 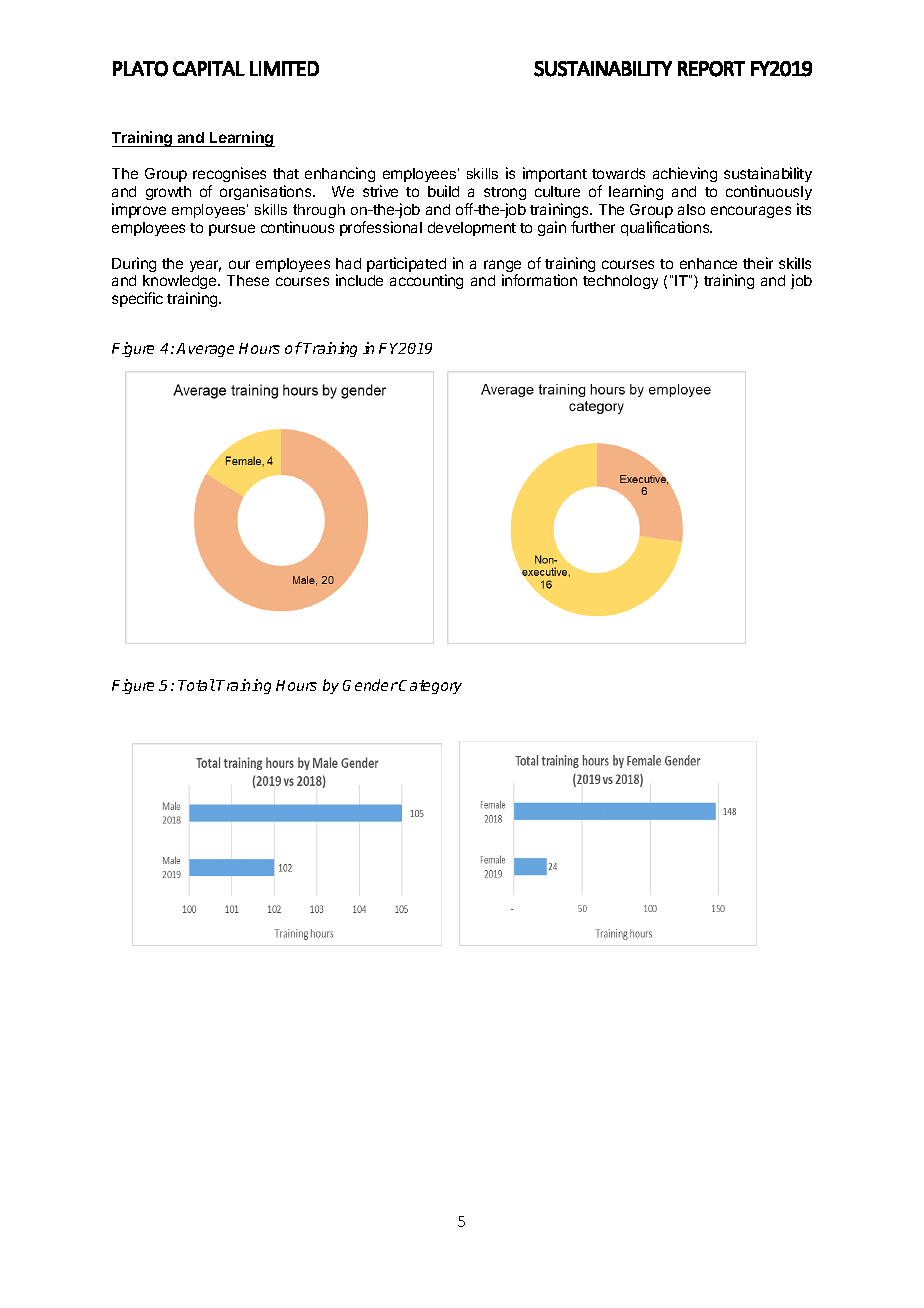 I want to click on accounting, so click(x=426, y=281).
